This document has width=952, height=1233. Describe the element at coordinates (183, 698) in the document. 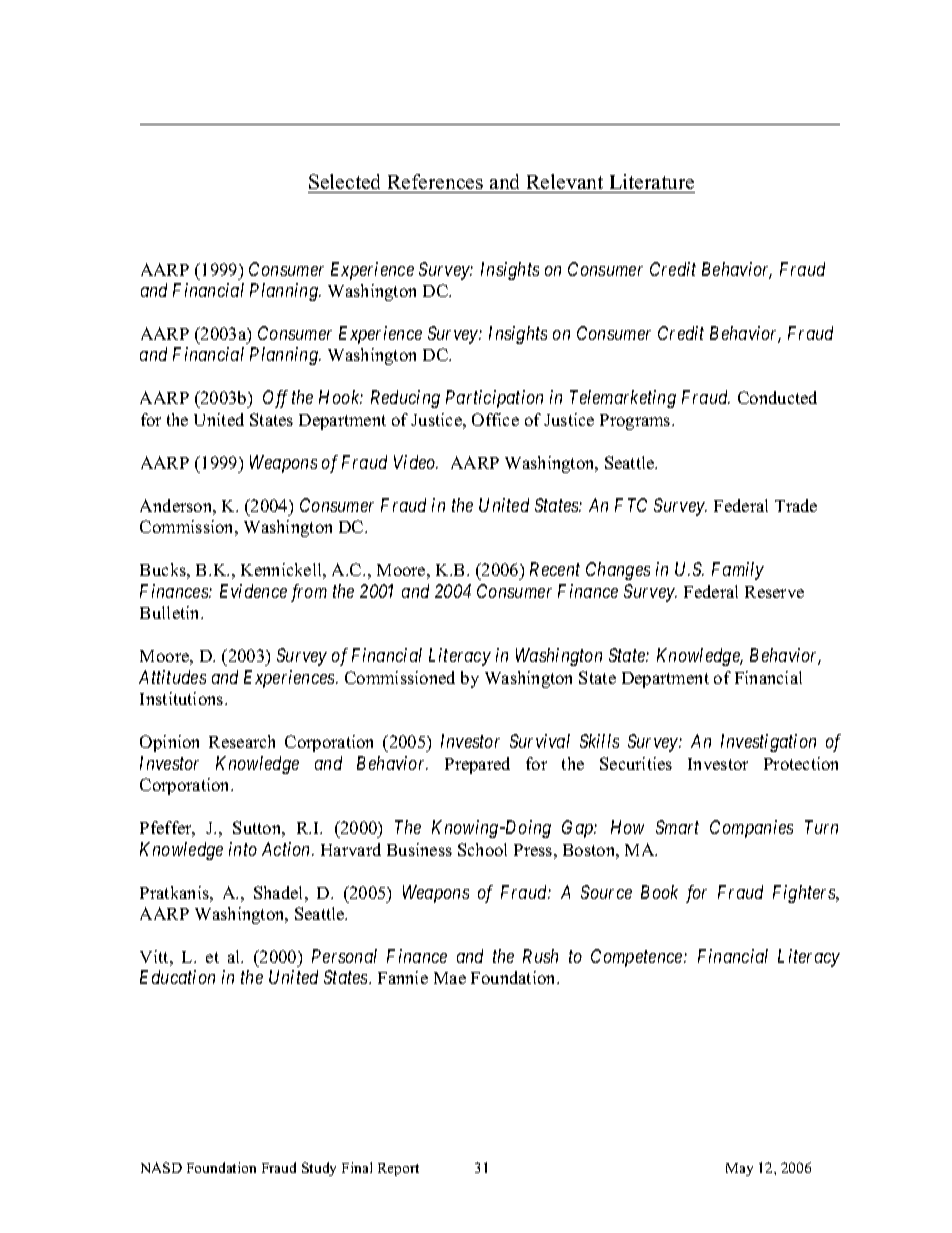

I see `Institutions` at that location.
